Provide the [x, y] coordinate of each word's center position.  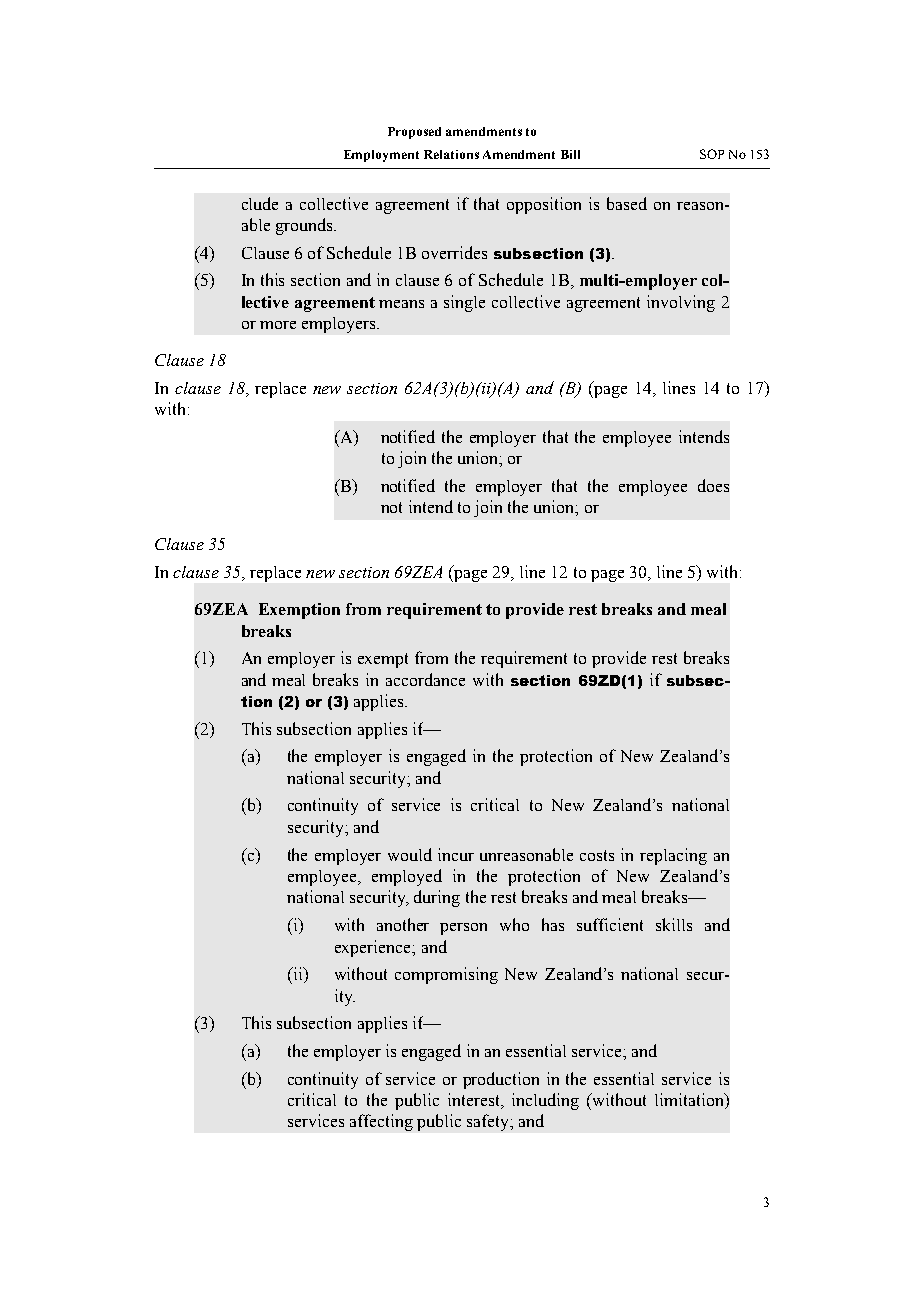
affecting [381, 1122]
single [464, 303]
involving [681, 303]
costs [597, 855]
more [278, 325]
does [713, 485]
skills [674, 924]
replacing [673, 856]
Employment [381, 156]
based [627, 203]
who [514, 924]
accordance [425, 679]
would [410, 854]
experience [374, 948]
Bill [570, 154]
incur [456, 854]
